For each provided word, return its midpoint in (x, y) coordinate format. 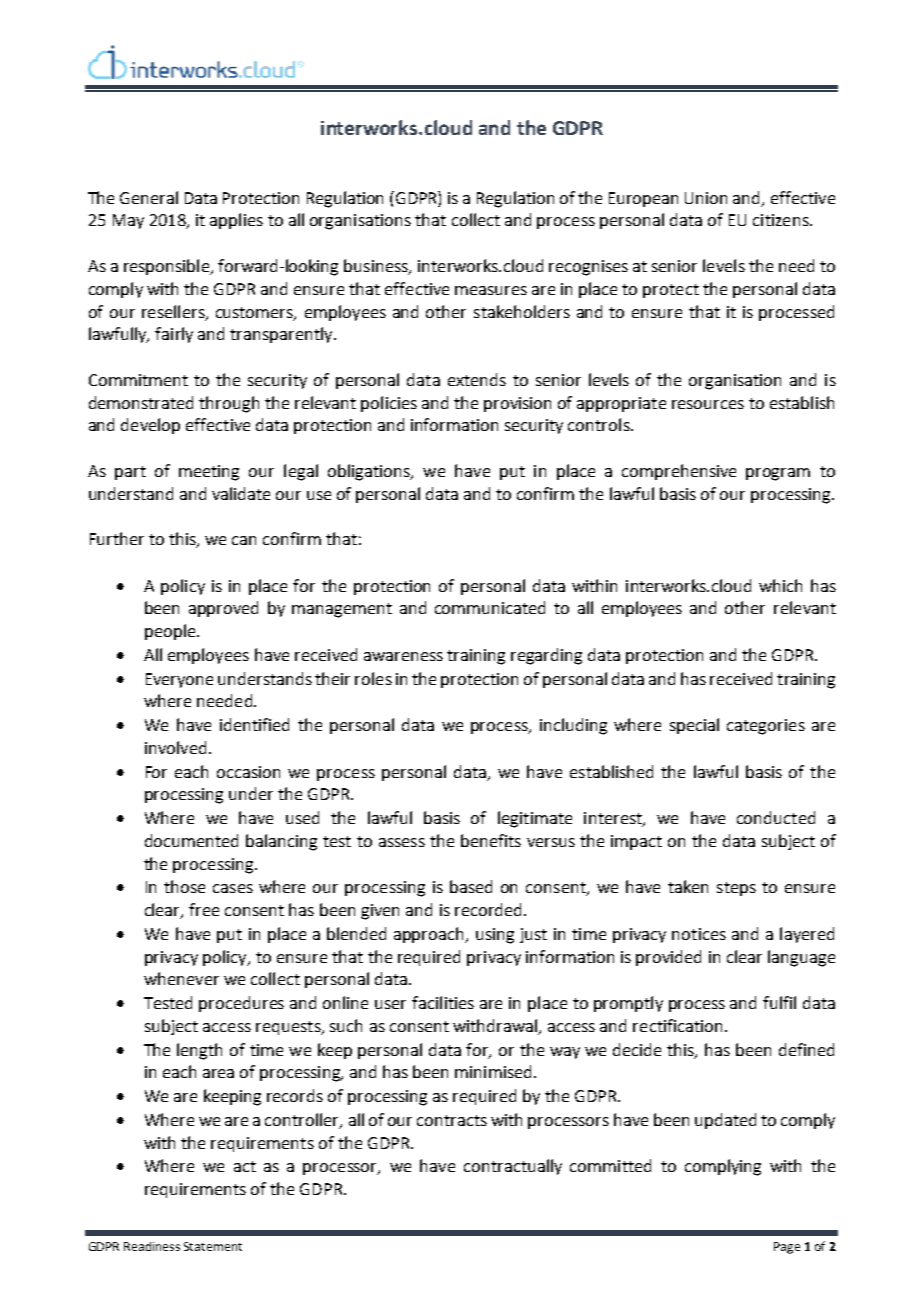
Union (706, 198)
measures (491, 290)
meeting (209, 473)
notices (699, 934)
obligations (370, 472)
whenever (181, 978)
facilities (443, 1002)
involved (175, 747)
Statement (213, 1246)
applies (236, 221)
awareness (403, 656)
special (694, 726)
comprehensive (679, 472)
